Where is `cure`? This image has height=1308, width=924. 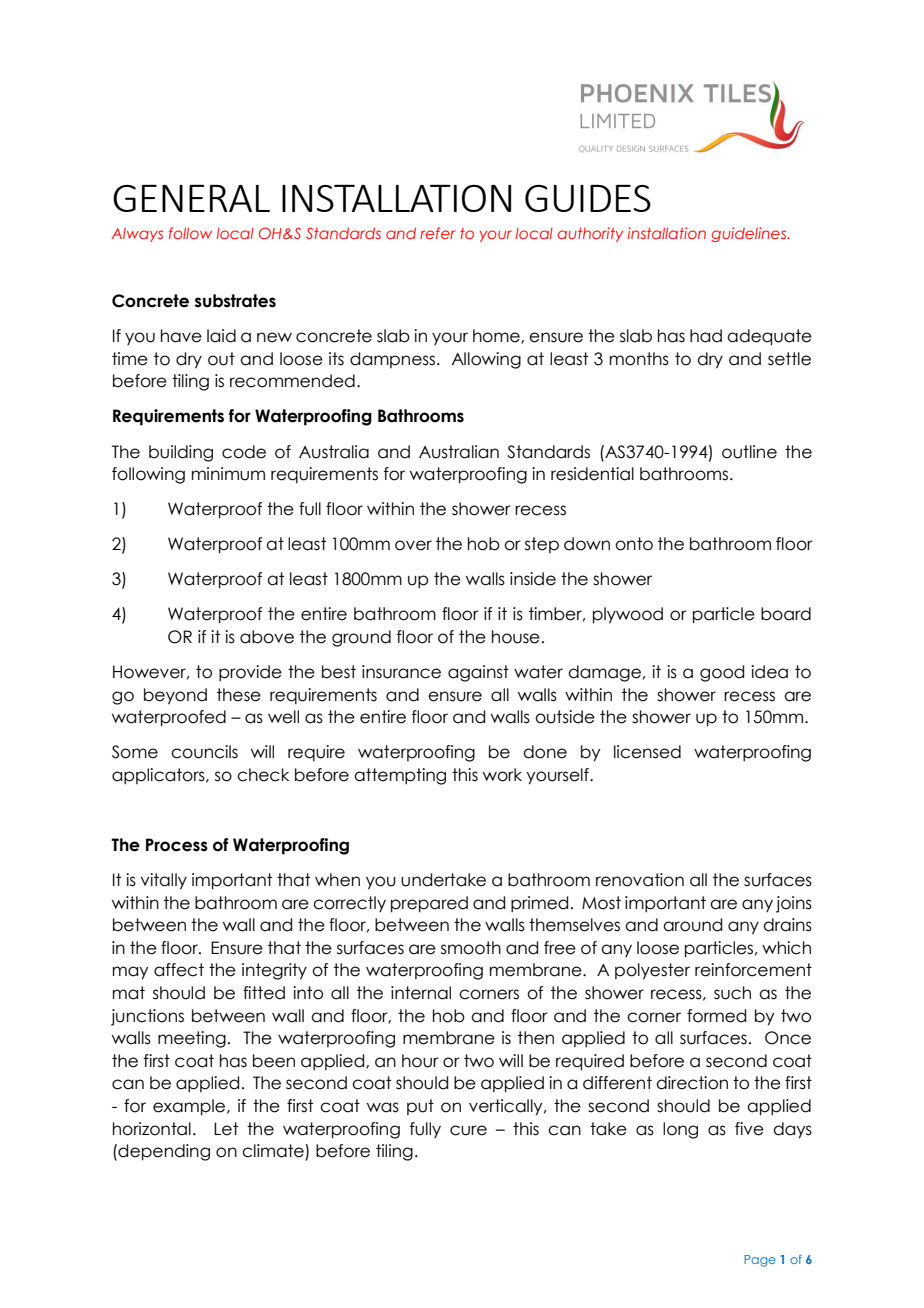
cure is located at coordinates (468, 1130).
